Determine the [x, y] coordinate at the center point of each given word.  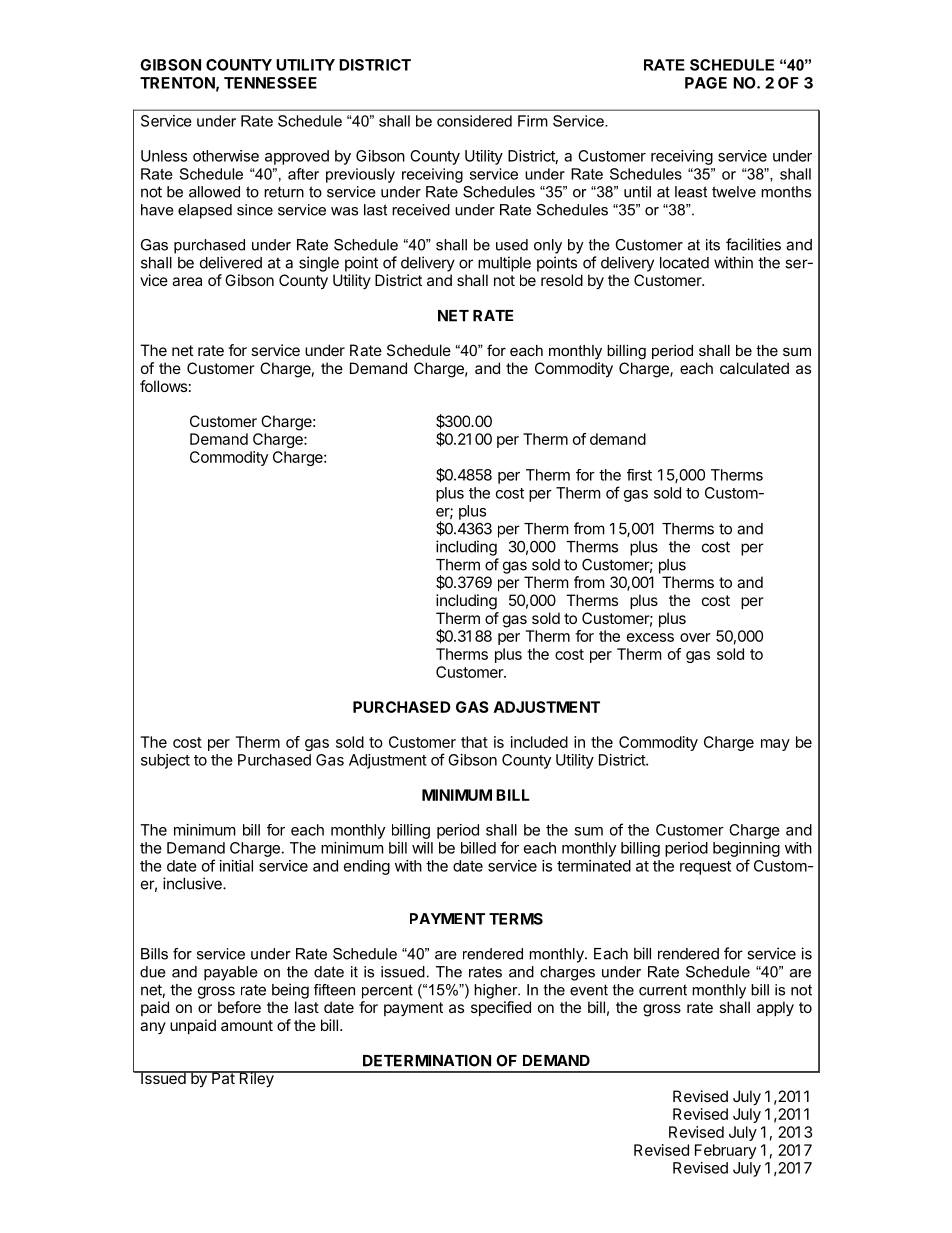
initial [236, 866]
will [422, 848]
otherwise [226, 156]
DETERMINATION [427, 1061]
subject [165, 761]
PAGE [706, 83]
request [705, 868]
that [474, 742]
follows [163, 386]
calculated [754, 368]
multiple [504, 264]
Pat [223, 1077]
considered [474, 121]
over [695, 637]
